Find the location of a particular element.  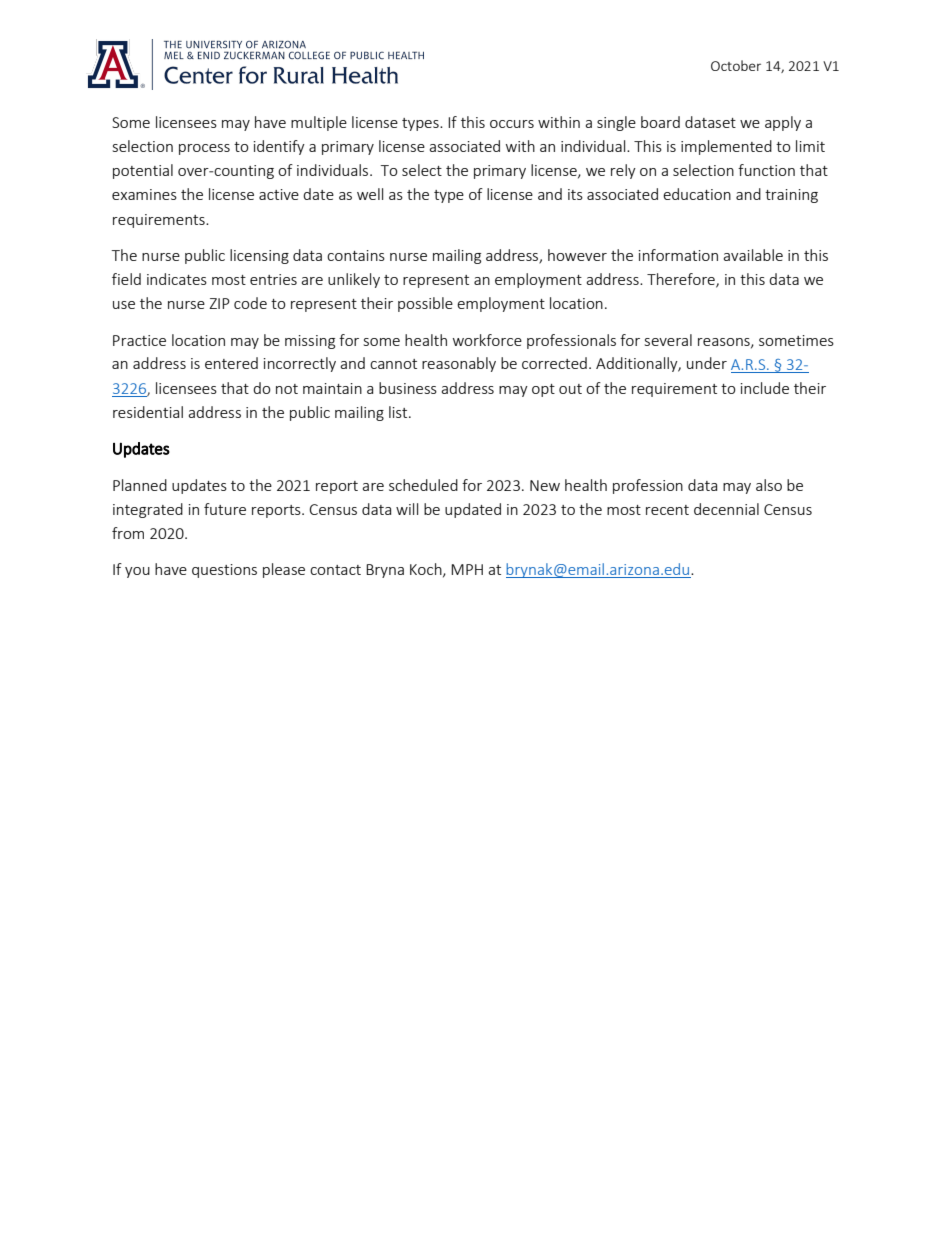

list is located at coordinates (399, 412).
